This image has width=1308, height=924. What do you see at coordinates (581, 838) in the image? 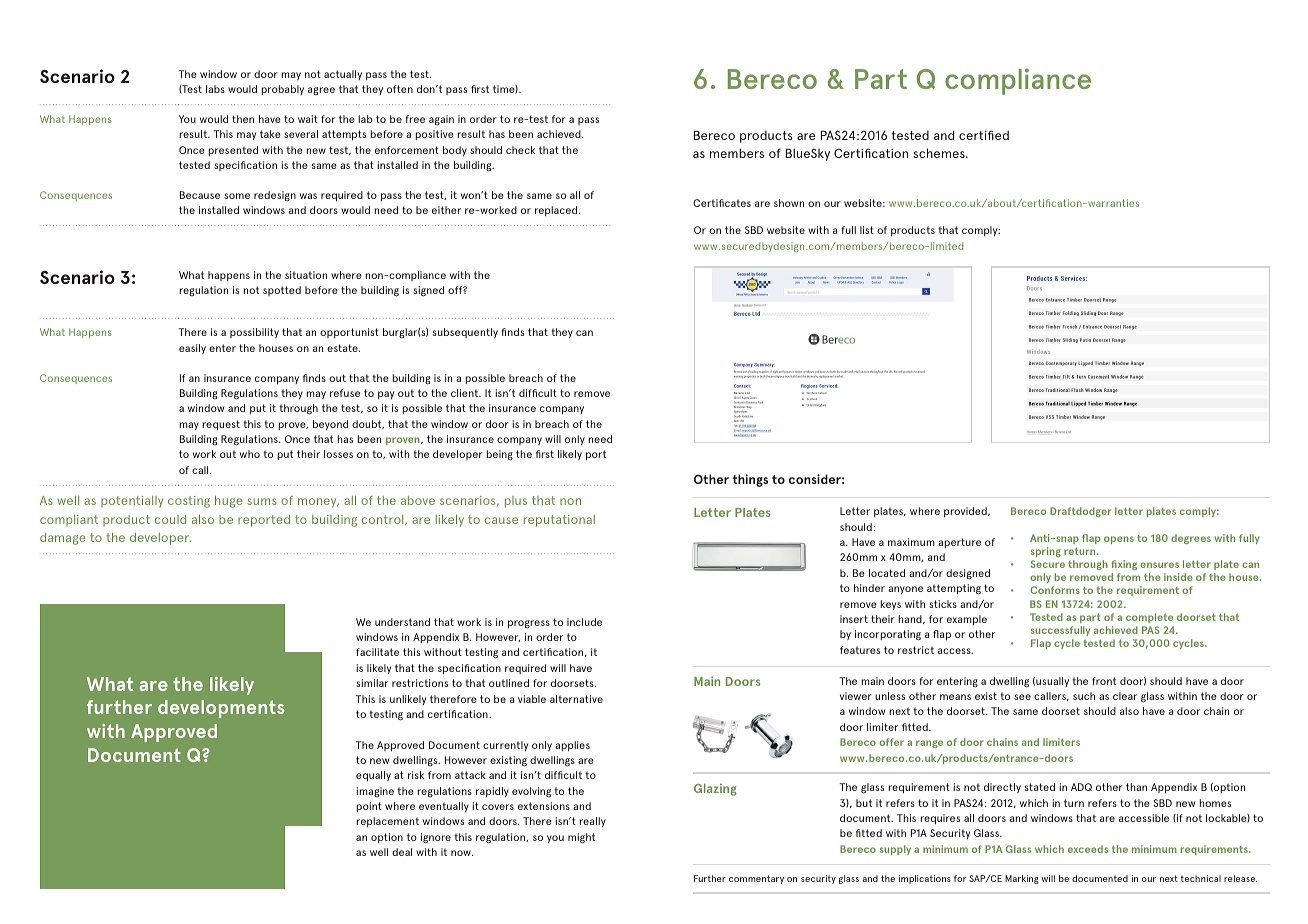
I see `might` at bounding box center [581, 838].
